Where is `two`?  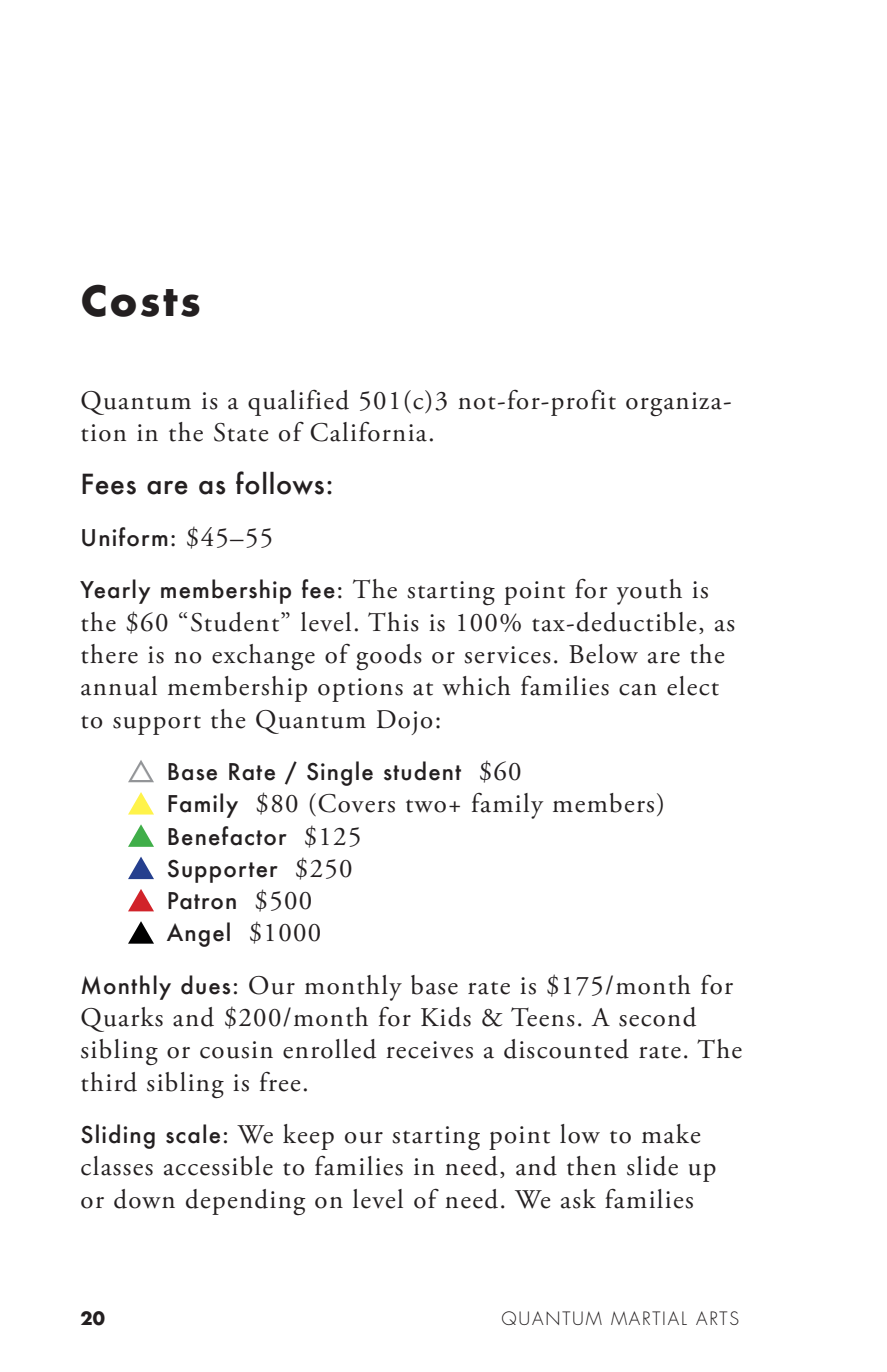
two is located at coordinates (426, 806).
